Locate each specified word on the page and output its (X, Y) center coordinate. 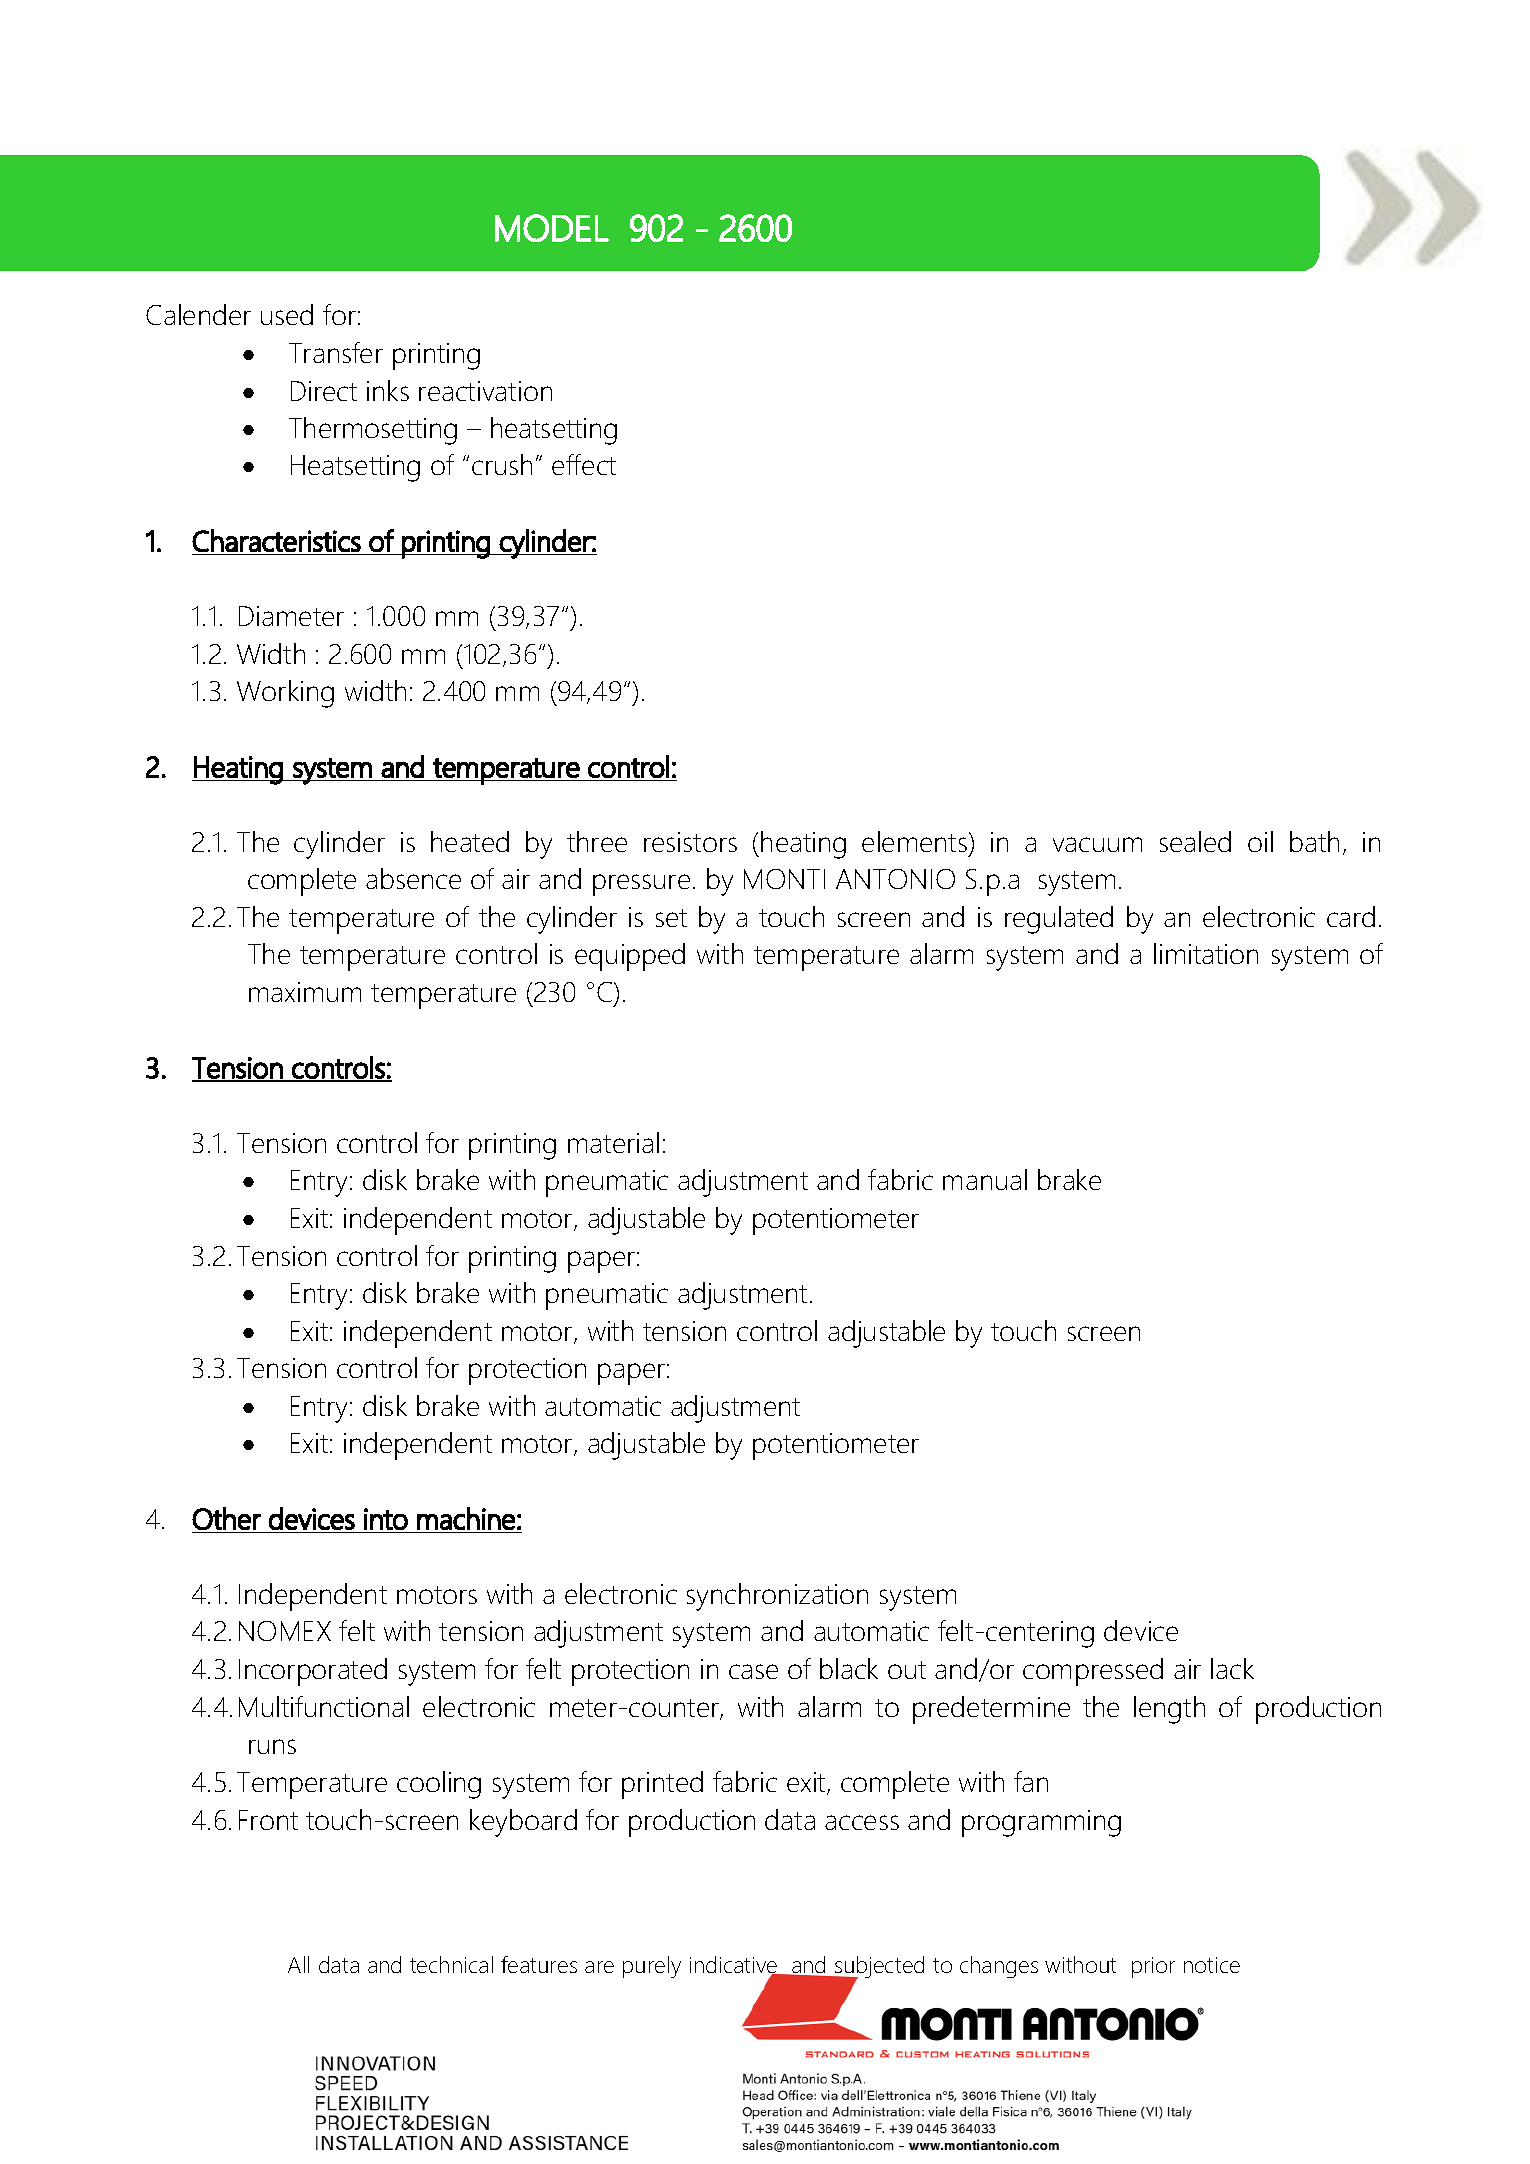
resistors (690, 842)
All (298, 1964)
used (287, 314)
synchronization (777, 1597)
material (613, 1142)
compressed (1093, 1672)
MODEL (552, 228)
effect (584, 464)
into (386, 1519)
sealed (1195, 841)
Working (285, 694)
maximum (305, 992)
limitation (1206, 953)
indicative (735, 1966)
